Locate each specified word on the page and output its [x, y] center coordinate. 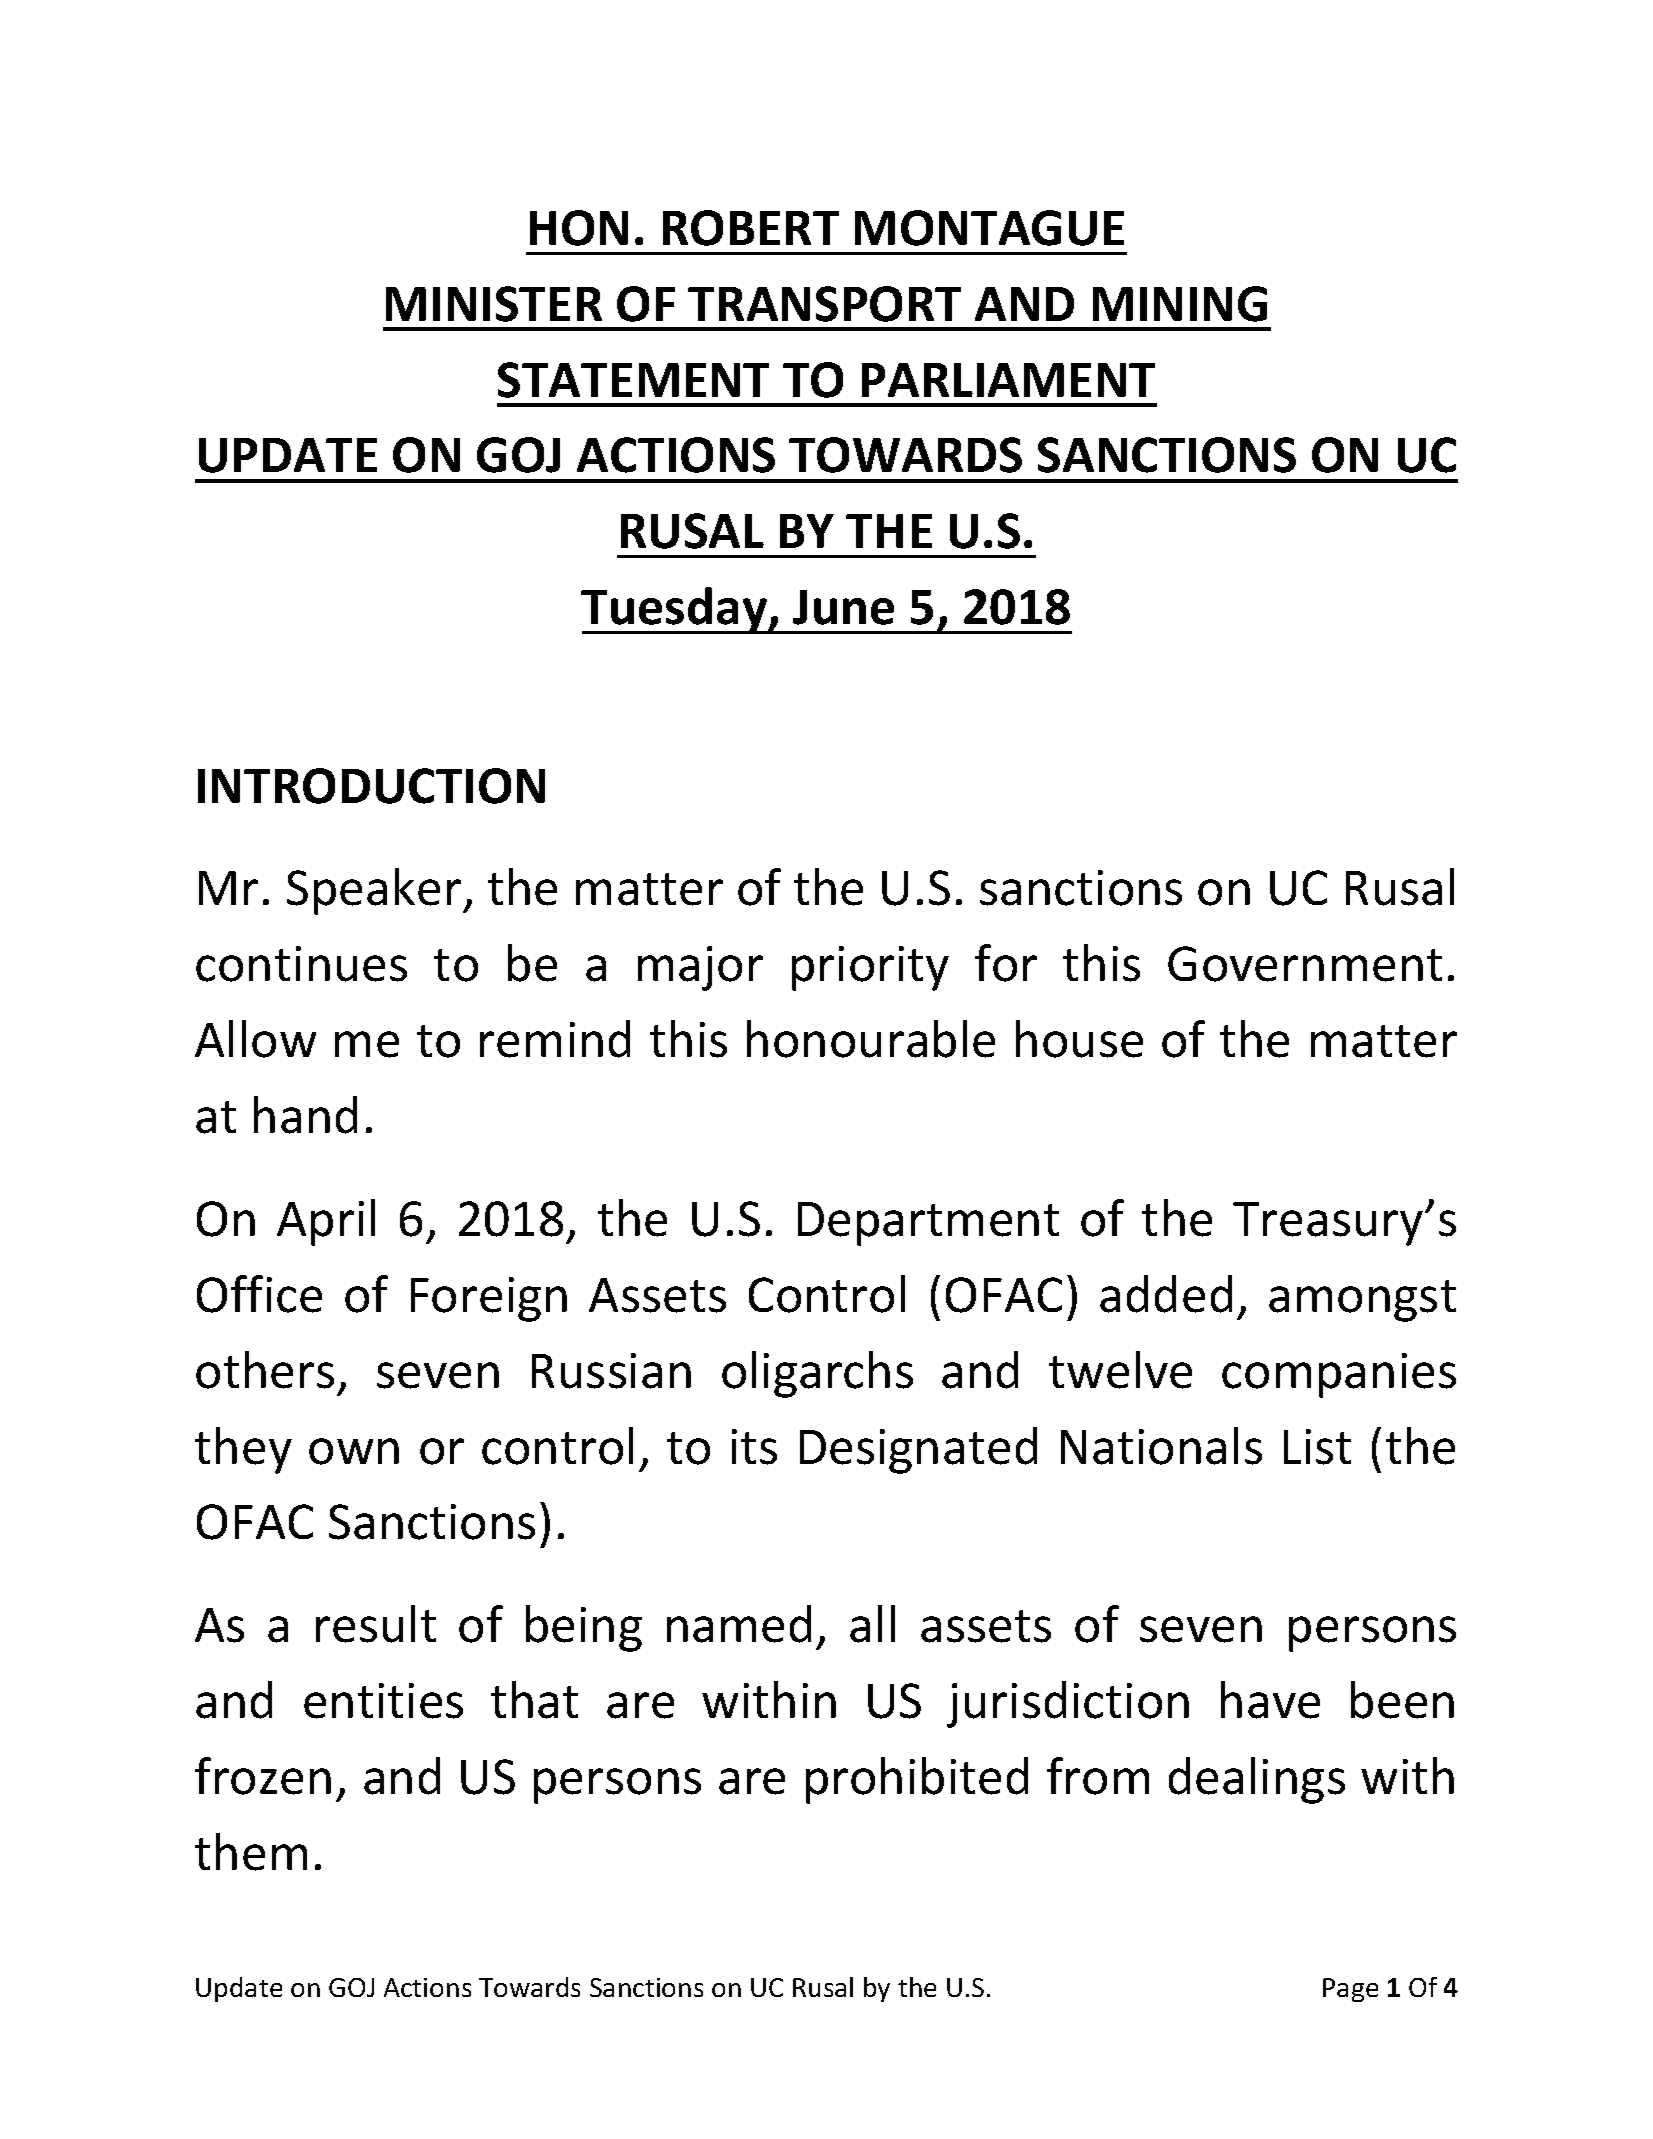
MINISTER [494, 304]
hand [305, 1115]
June [843, 607]
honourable [871, 1039]
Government [1305, 964]
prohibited [917, 1780]
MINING [1180, 304]
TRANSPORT [824, 304]
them [251, 1852]
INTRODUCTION [371, 786]
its [754, 1447]
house [1079, 1039]
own [354, 1451]
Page [1350, 1990]
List [1317, 1447]
